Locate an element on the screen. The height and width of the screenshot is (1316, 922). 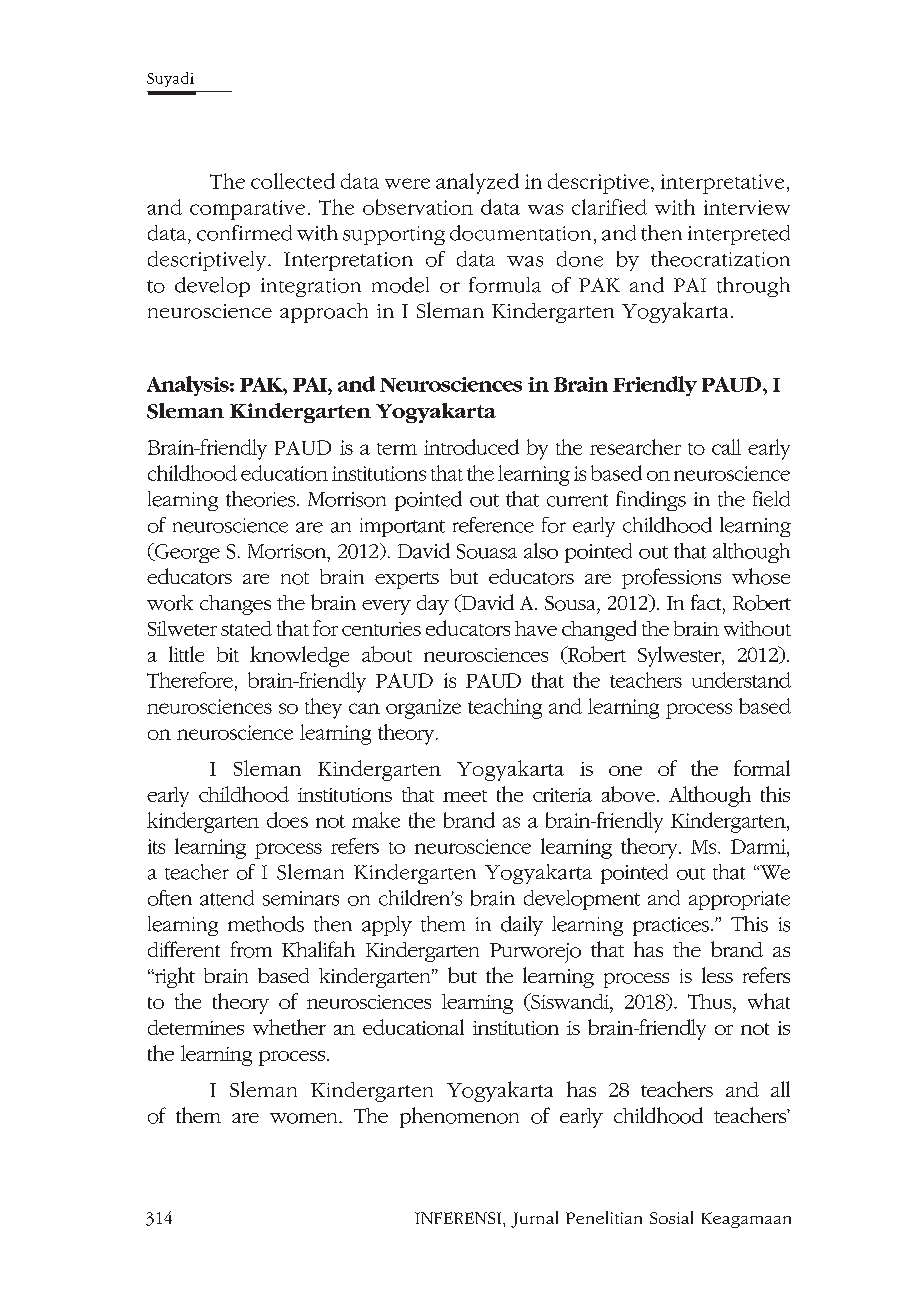
comparative is located at coordinates (247, 210).
